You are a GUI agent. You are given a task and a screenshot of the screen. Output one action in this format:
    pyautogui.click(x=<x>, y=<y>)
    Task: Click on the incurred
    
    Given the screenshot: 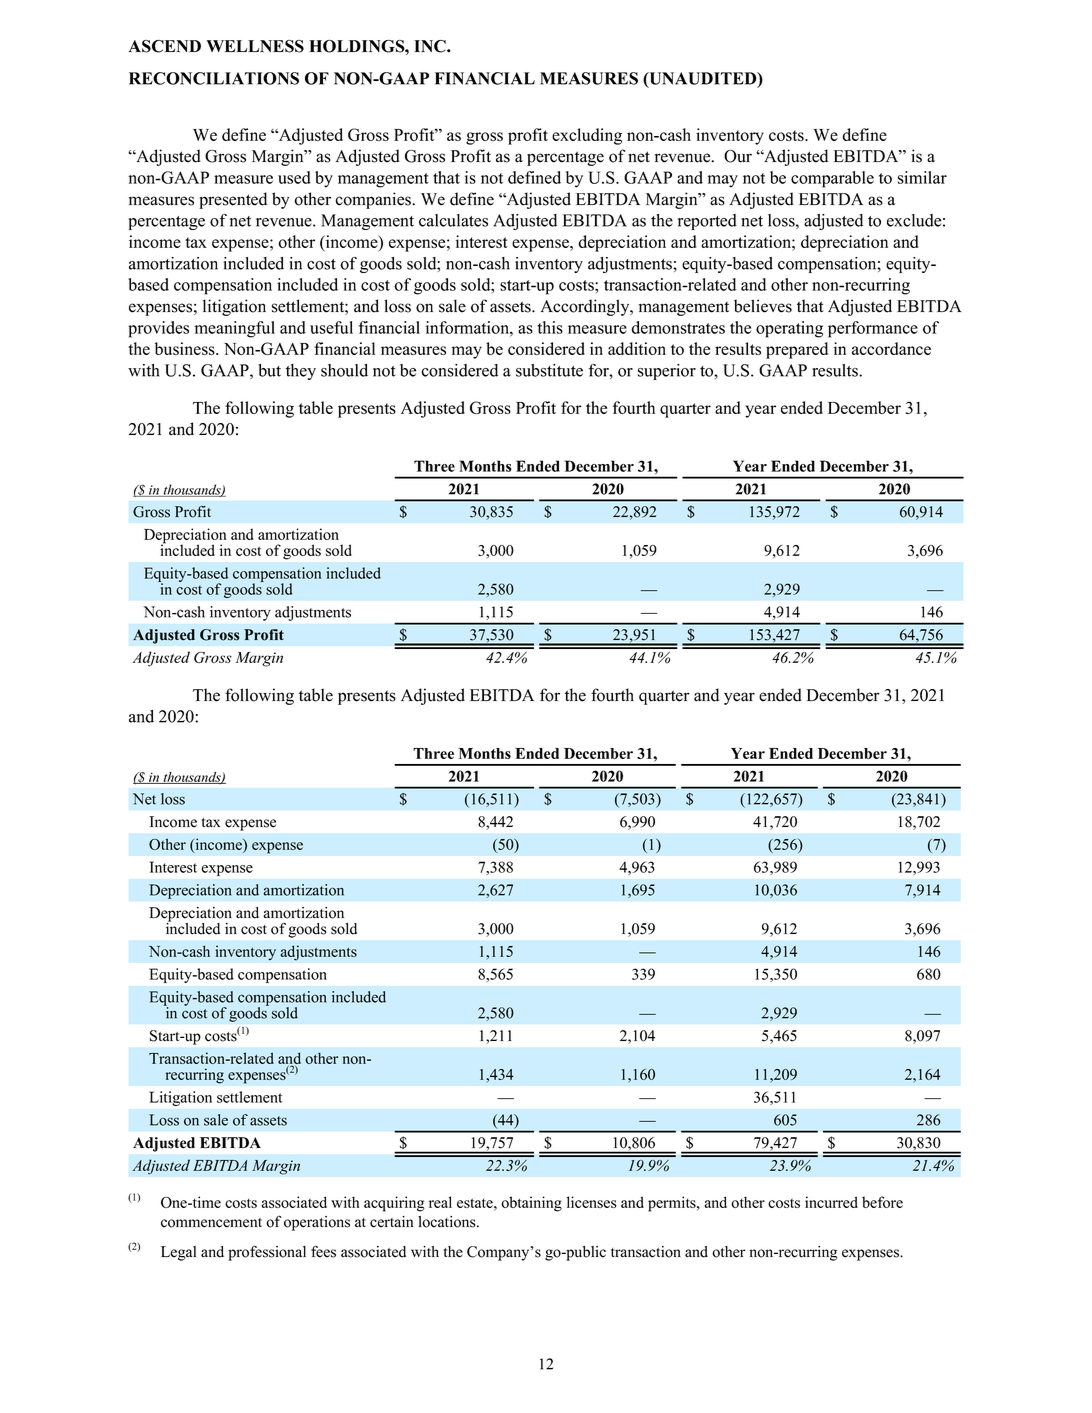 What is the action you would take?
    pyautogui.click(x=831, y=1202)
